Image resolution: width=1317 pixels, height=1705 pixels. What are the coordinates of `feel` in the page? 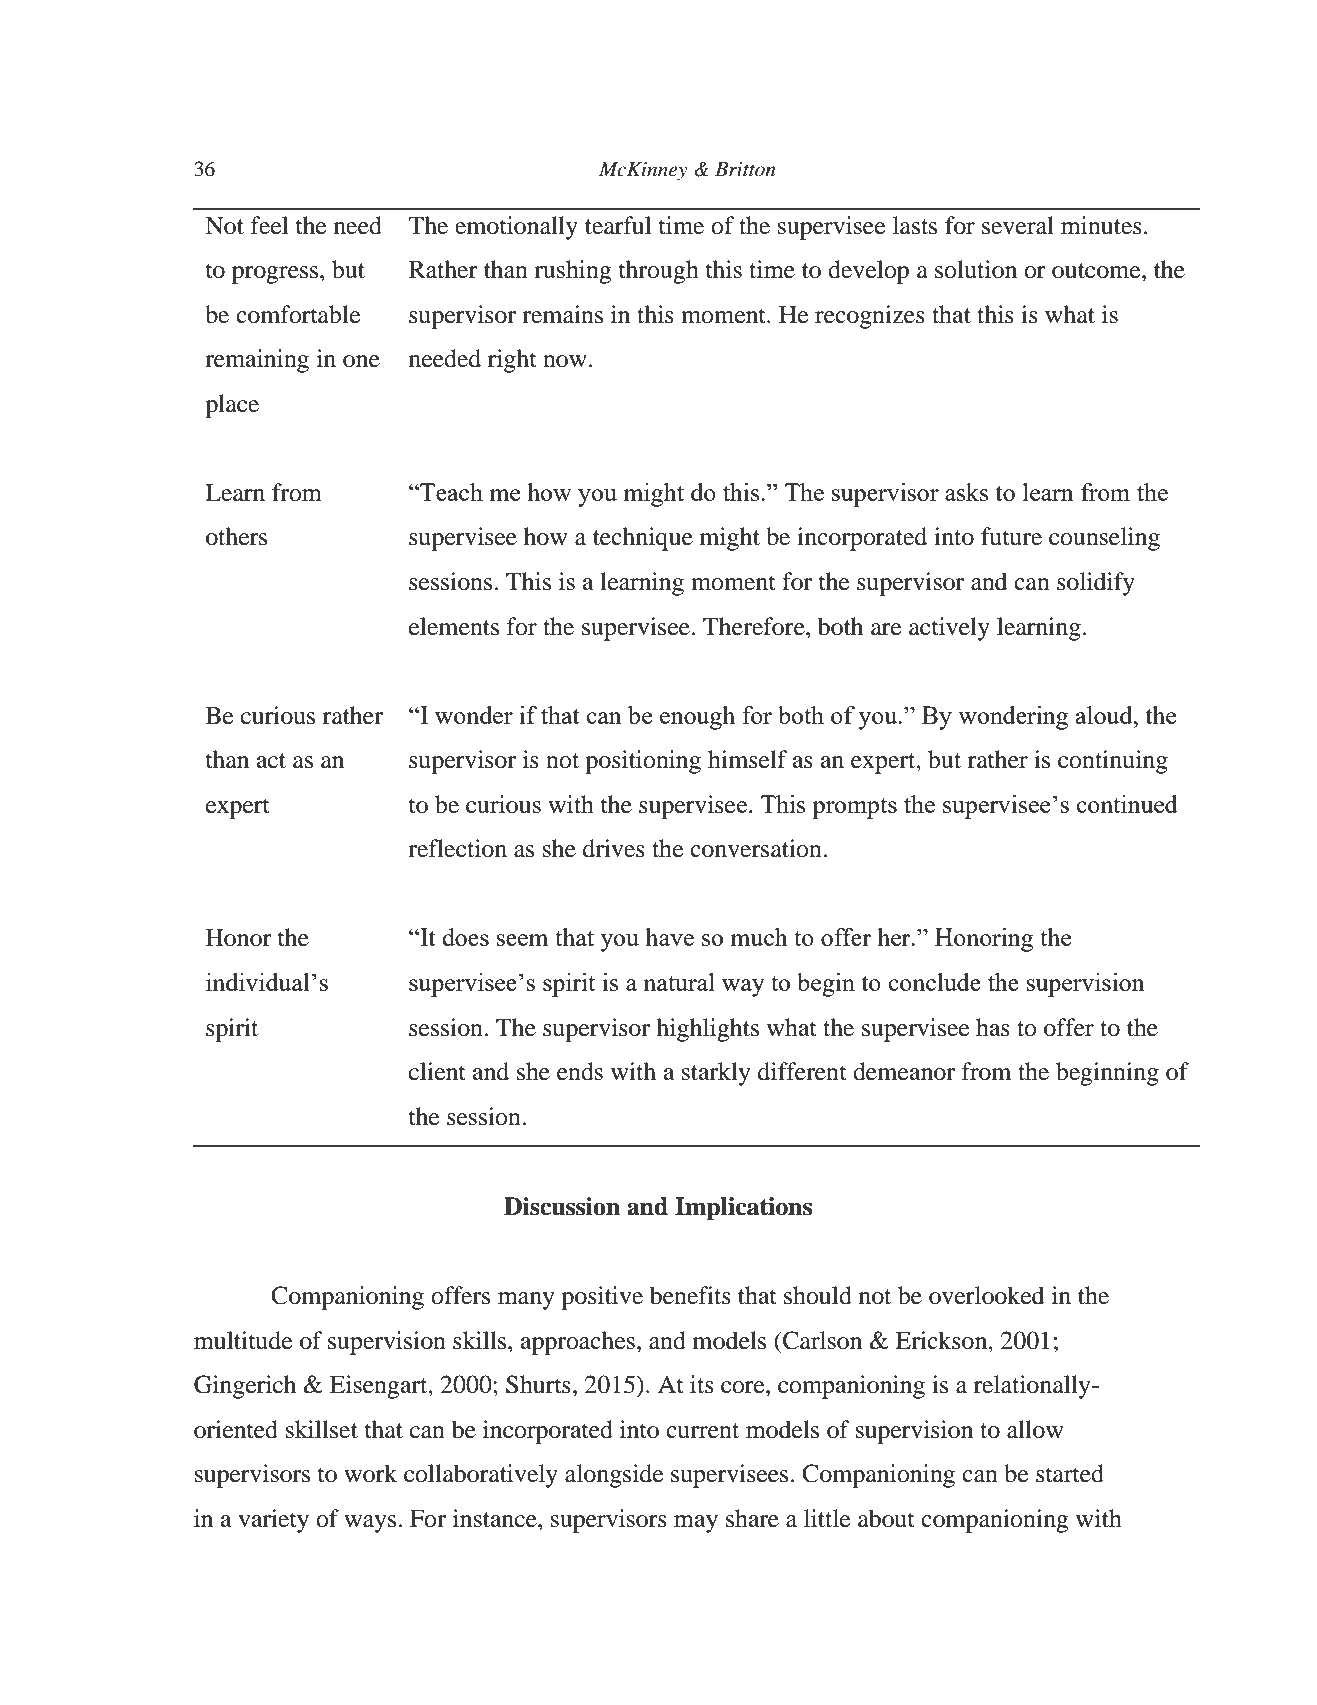 It's located at (269, 225).
